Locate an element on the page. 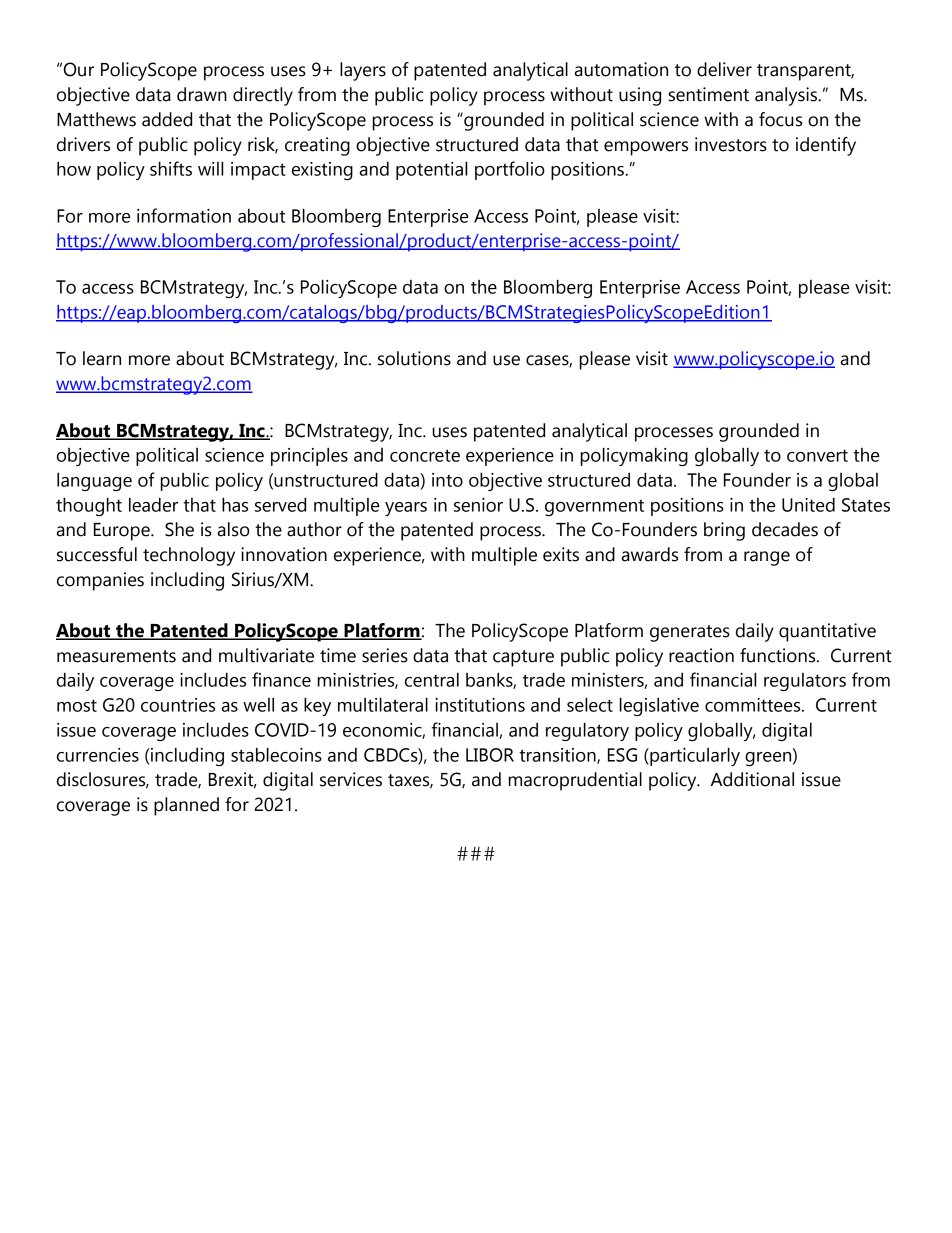  concrete is located at coordinates (425, 455).
